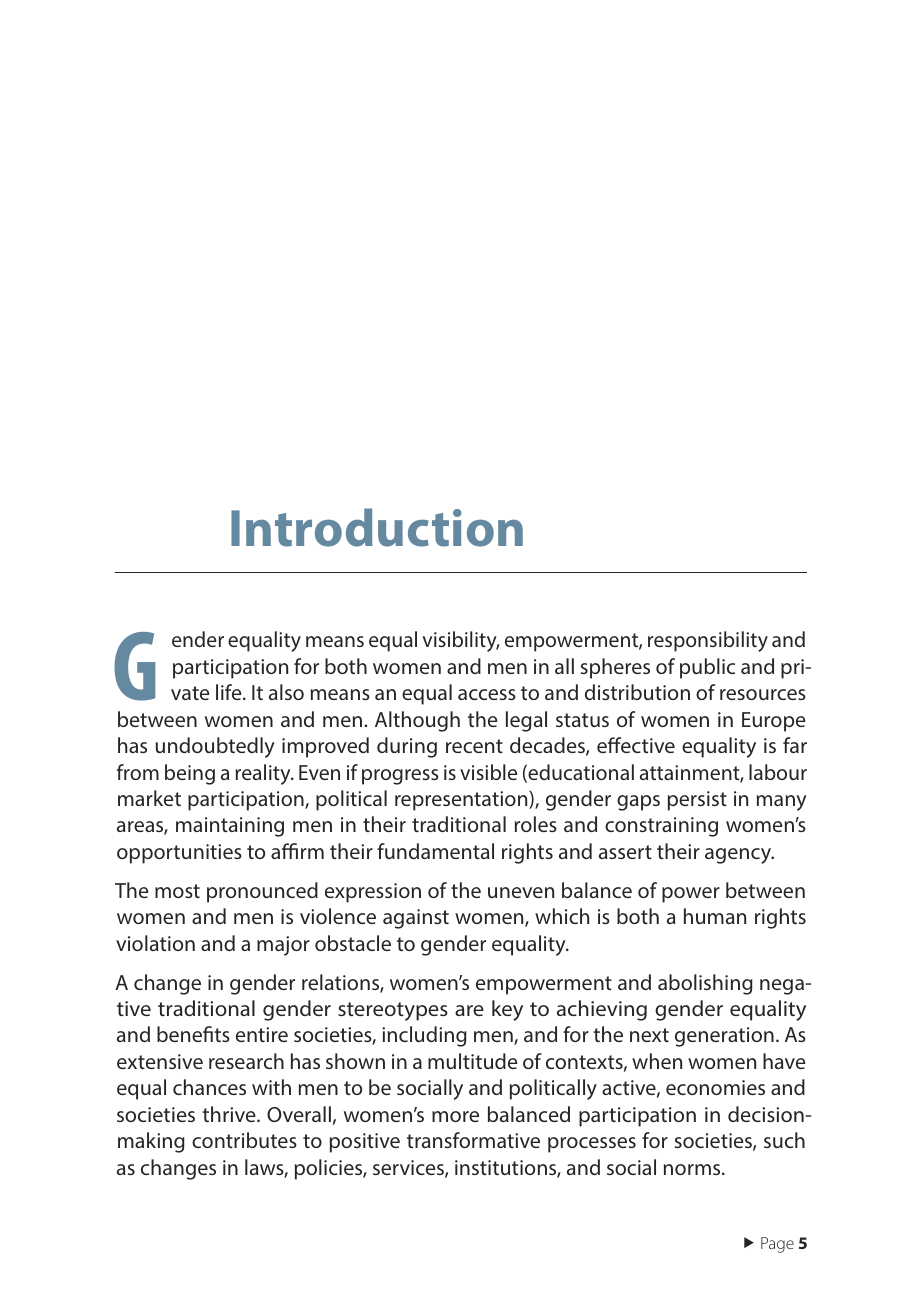 Image resolution: width=924 pixels, height=1311 pixels. I want to click on responsibility, so click(708, 641).
